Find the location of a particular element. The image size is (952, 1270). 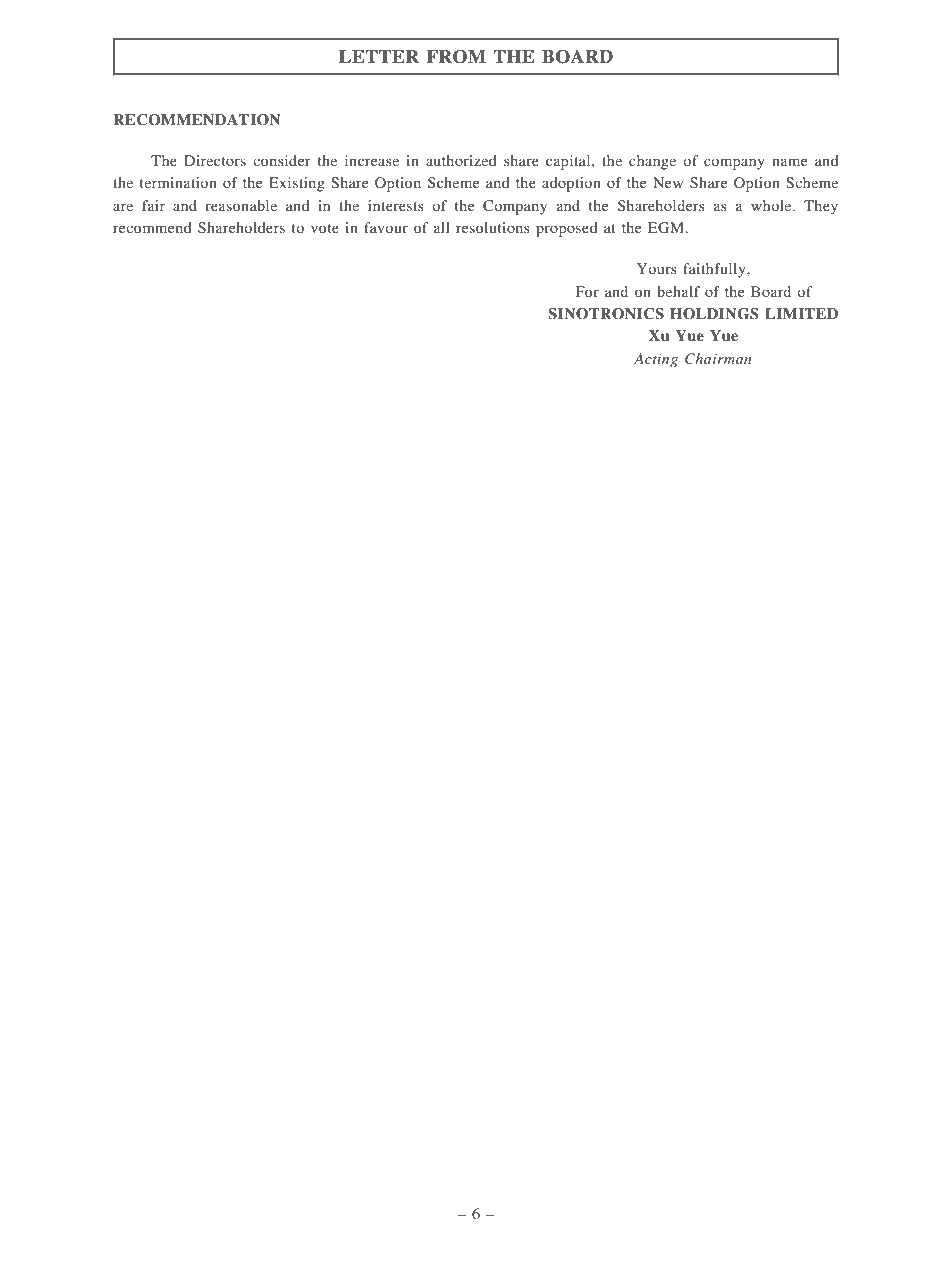

resolutions is located at coordinates (493, 227).
